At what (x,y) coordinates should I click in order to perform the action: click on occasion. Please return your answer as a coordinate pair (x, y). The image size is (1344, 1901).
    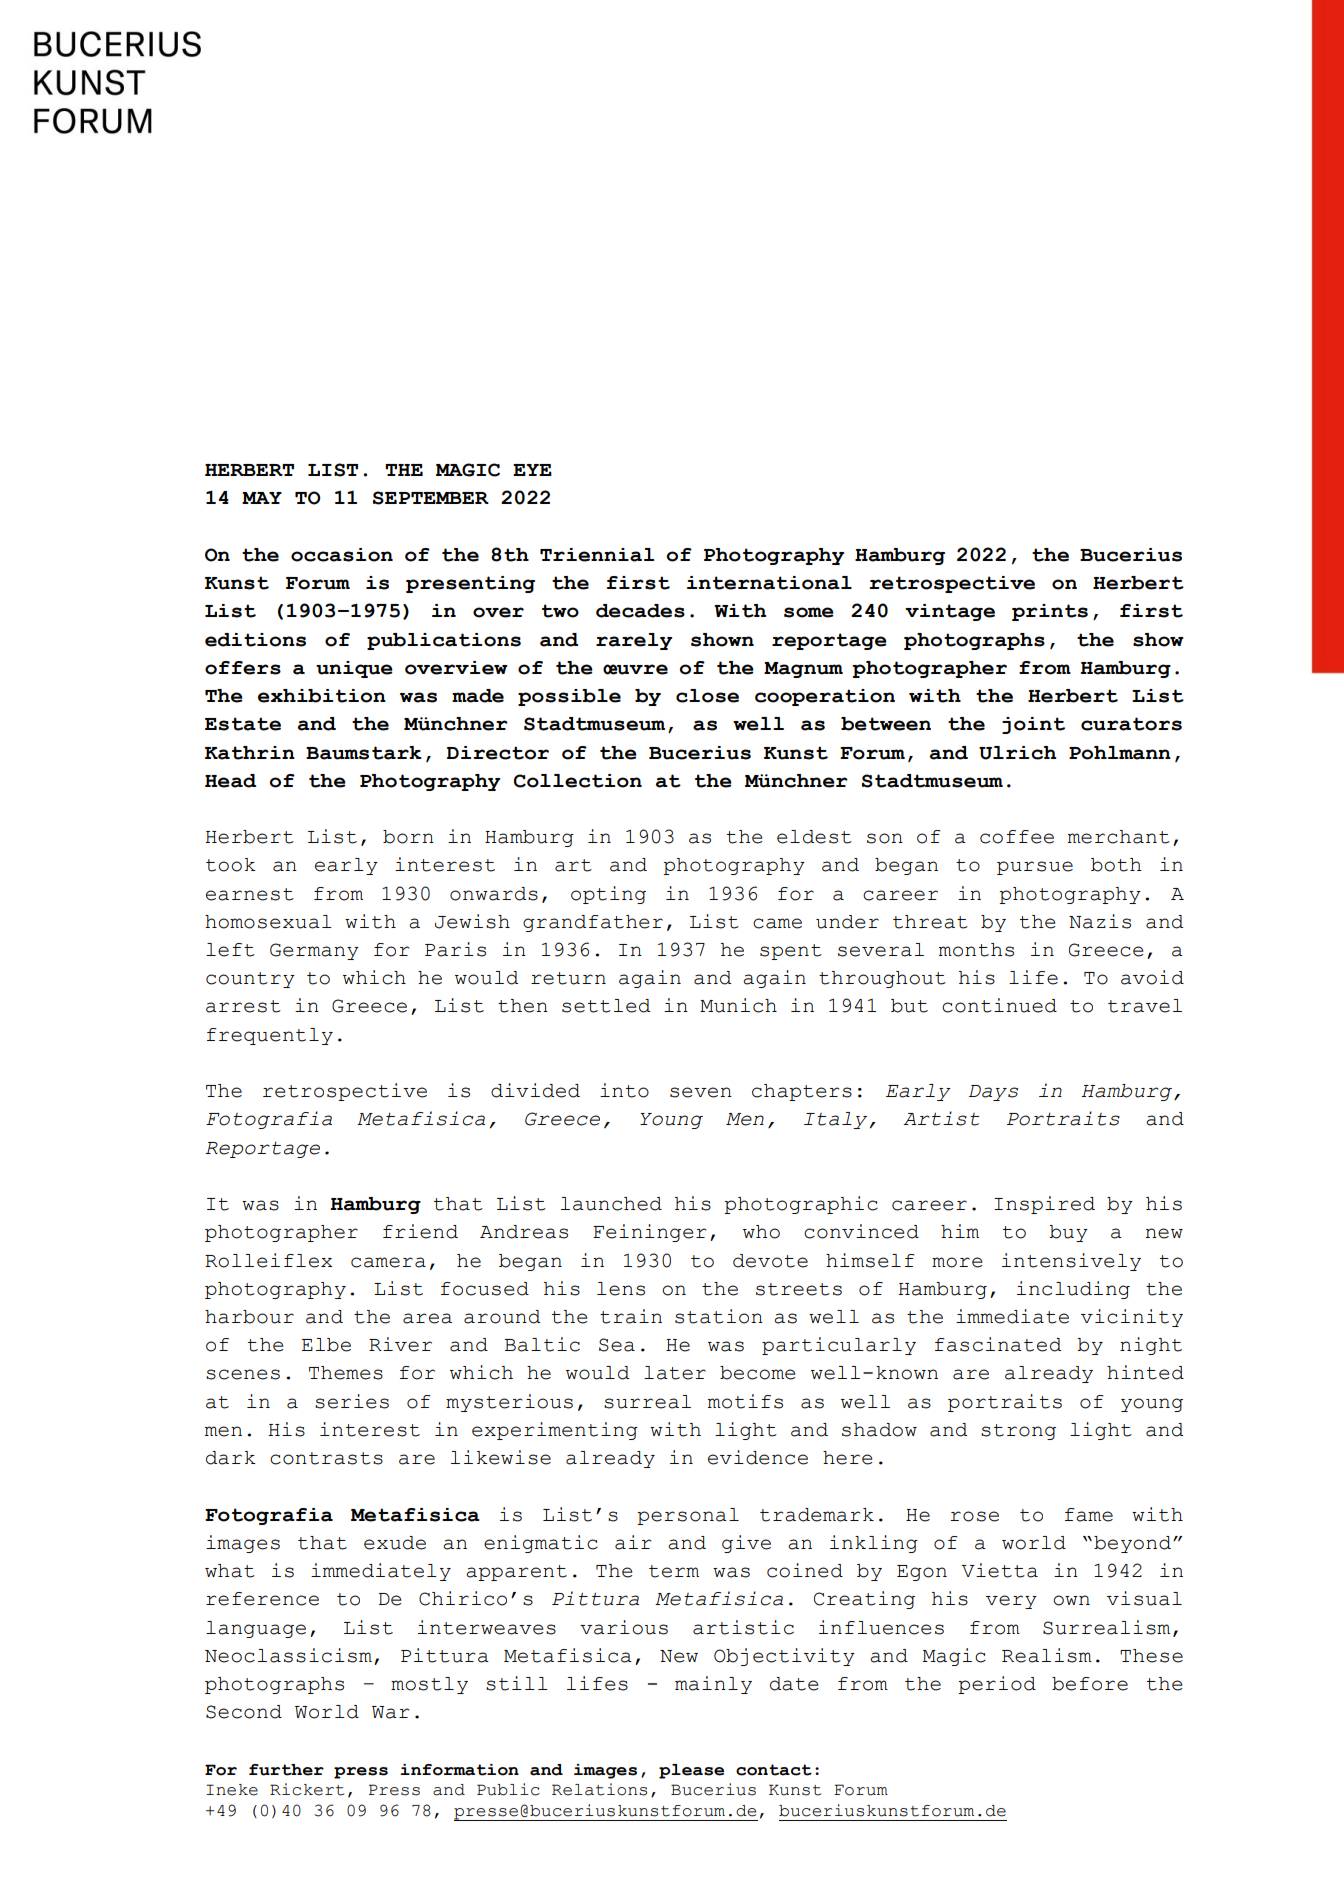
    Looking at the image, I should click on (342, 555).
